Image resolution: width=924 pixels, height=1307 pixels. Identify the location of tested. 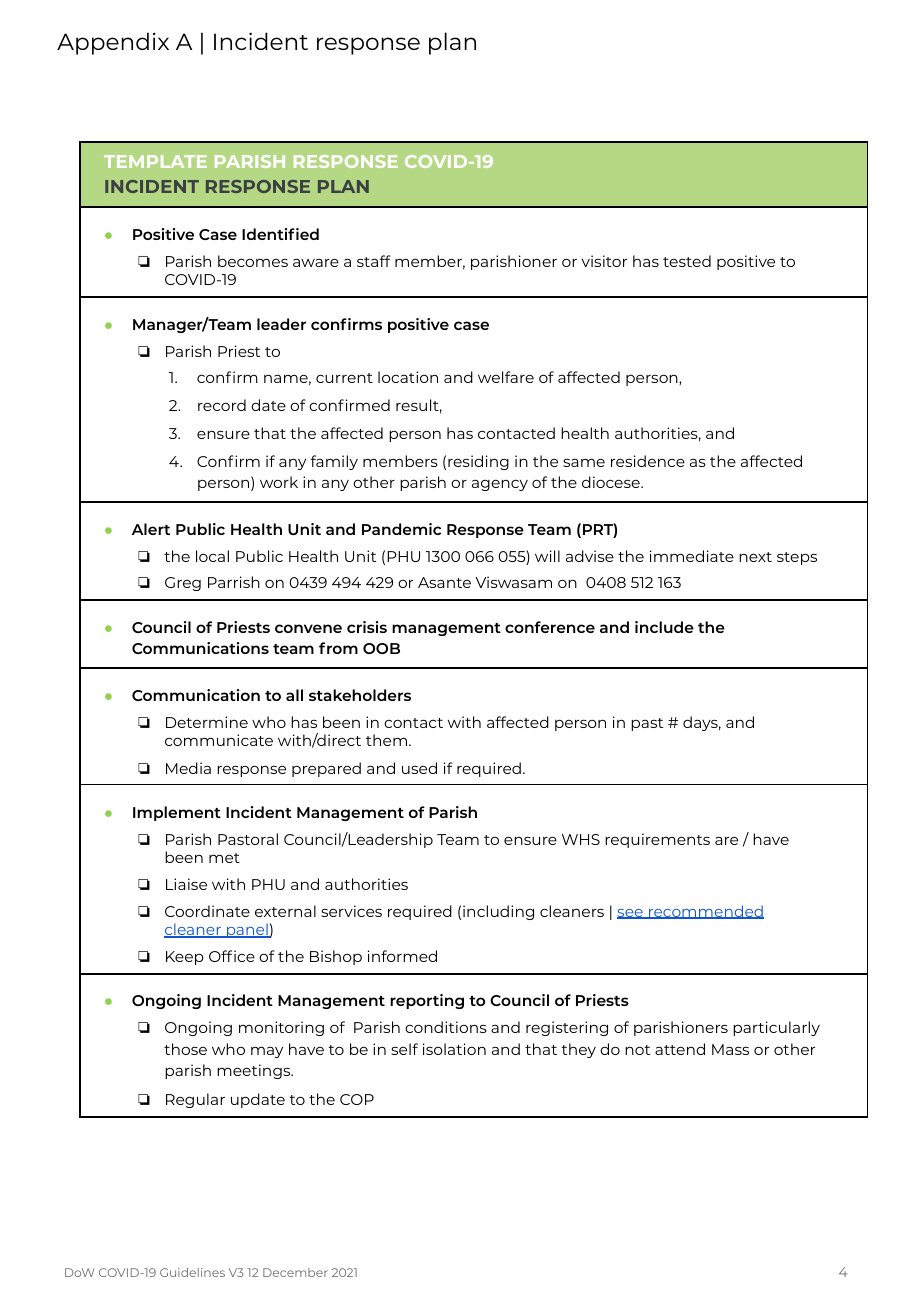
(687, 261).
